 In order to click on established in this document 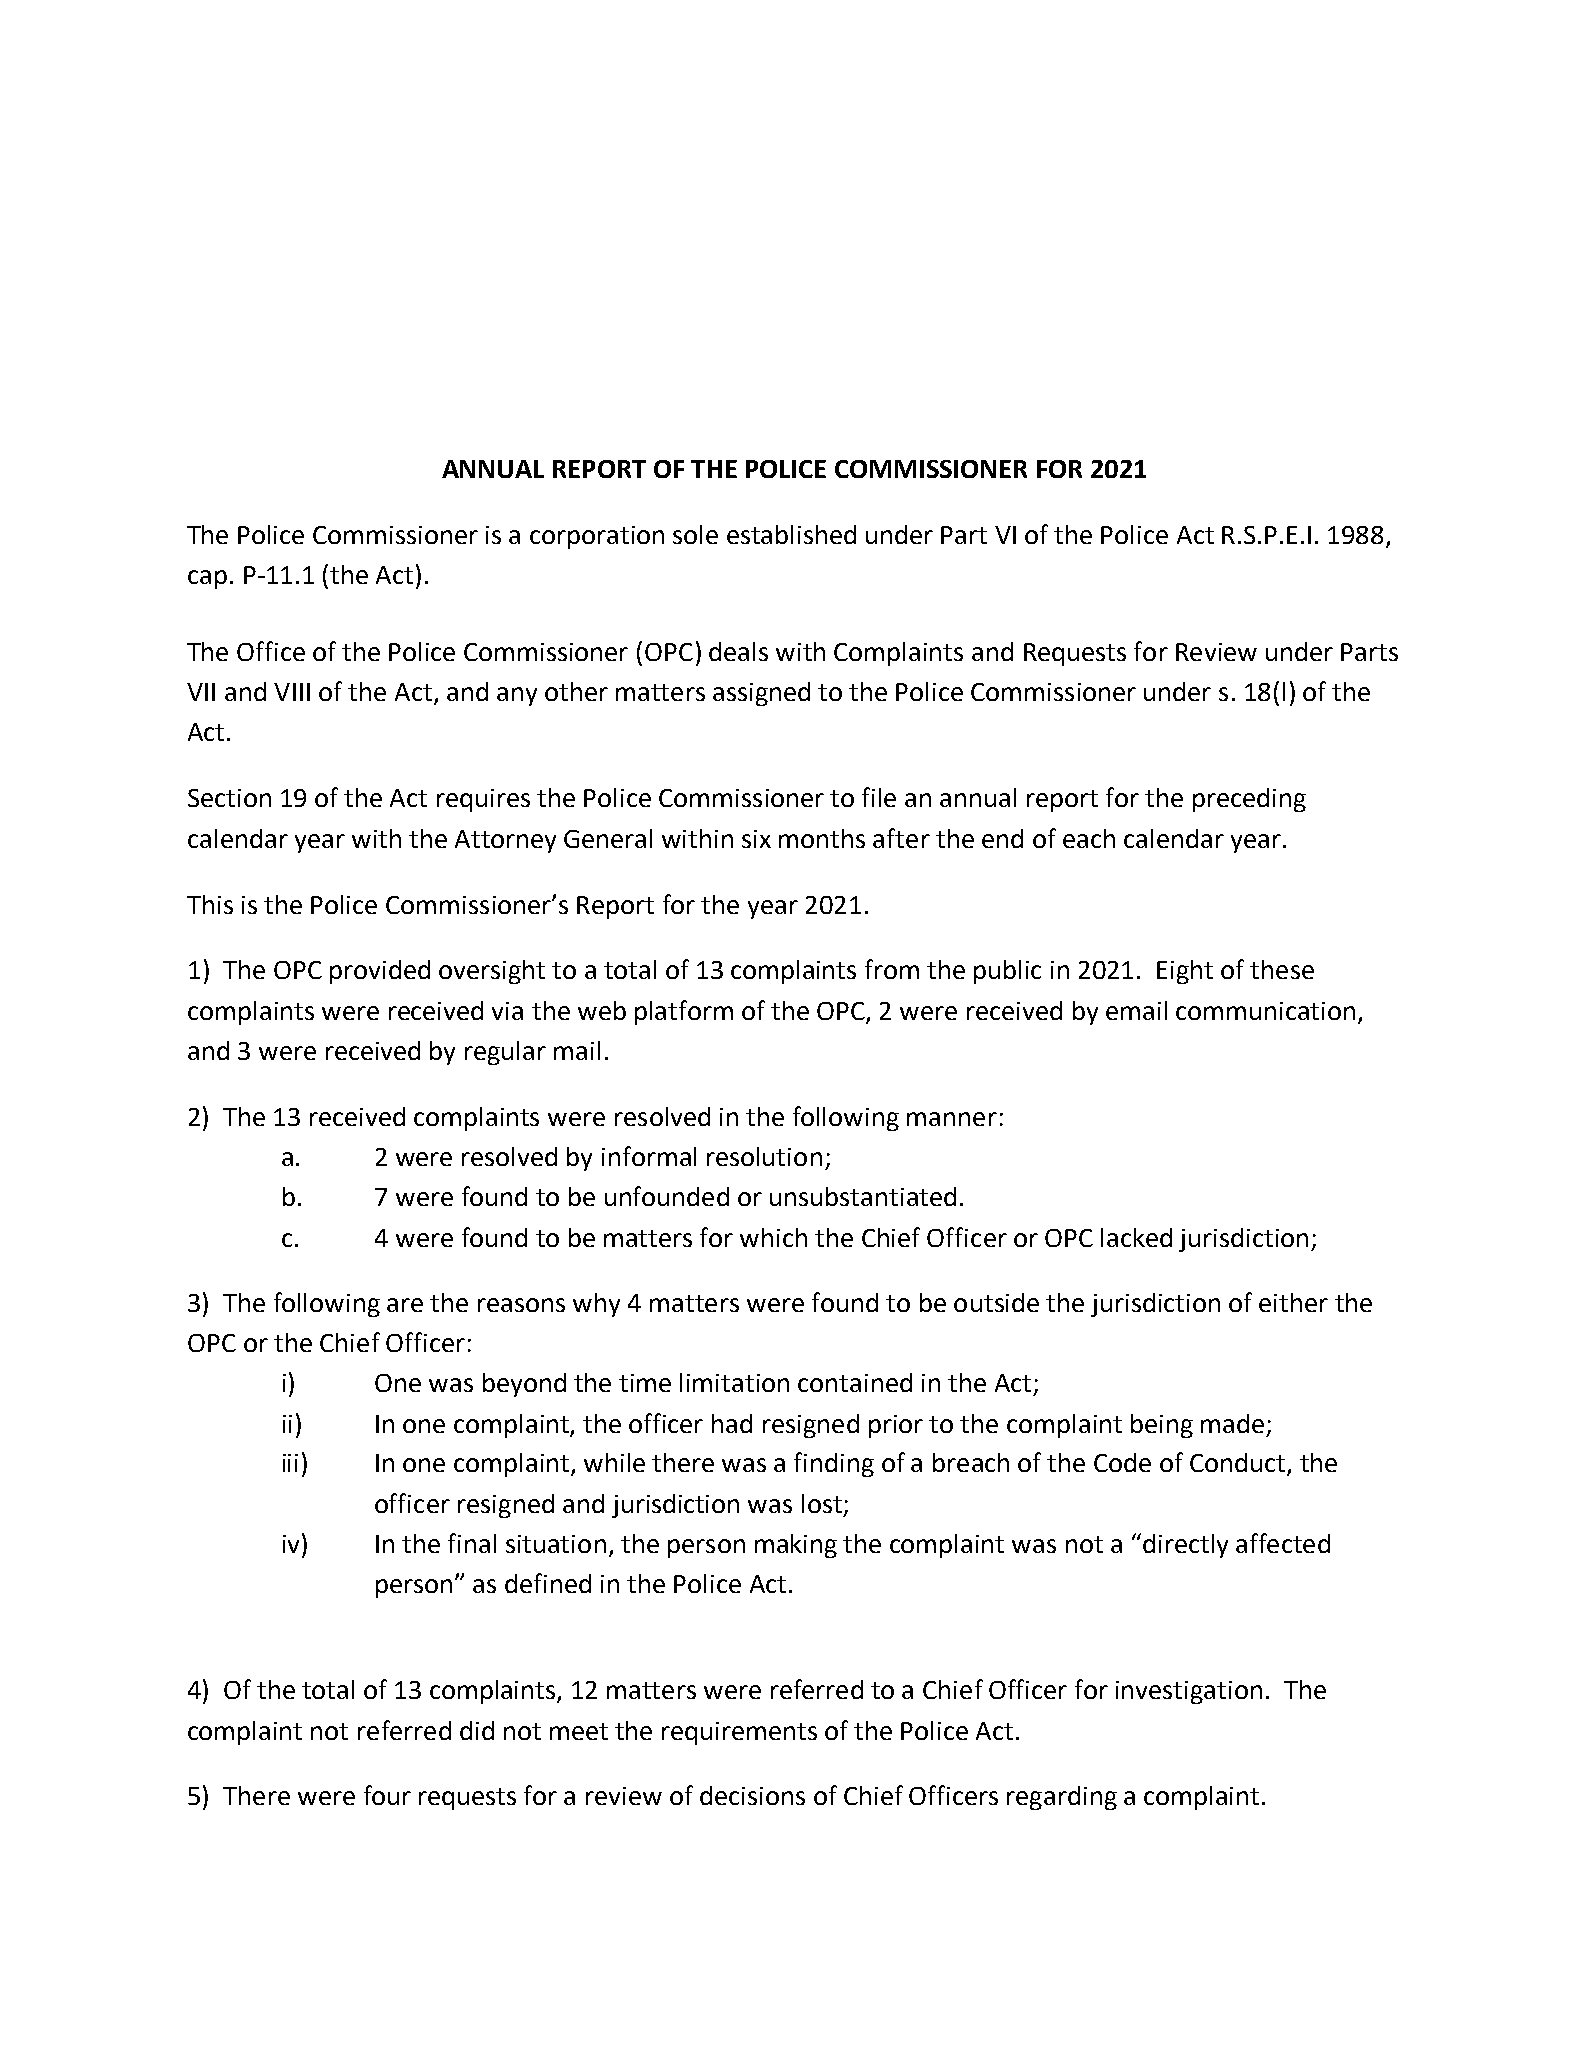, I will do `click(791, 534)`.
